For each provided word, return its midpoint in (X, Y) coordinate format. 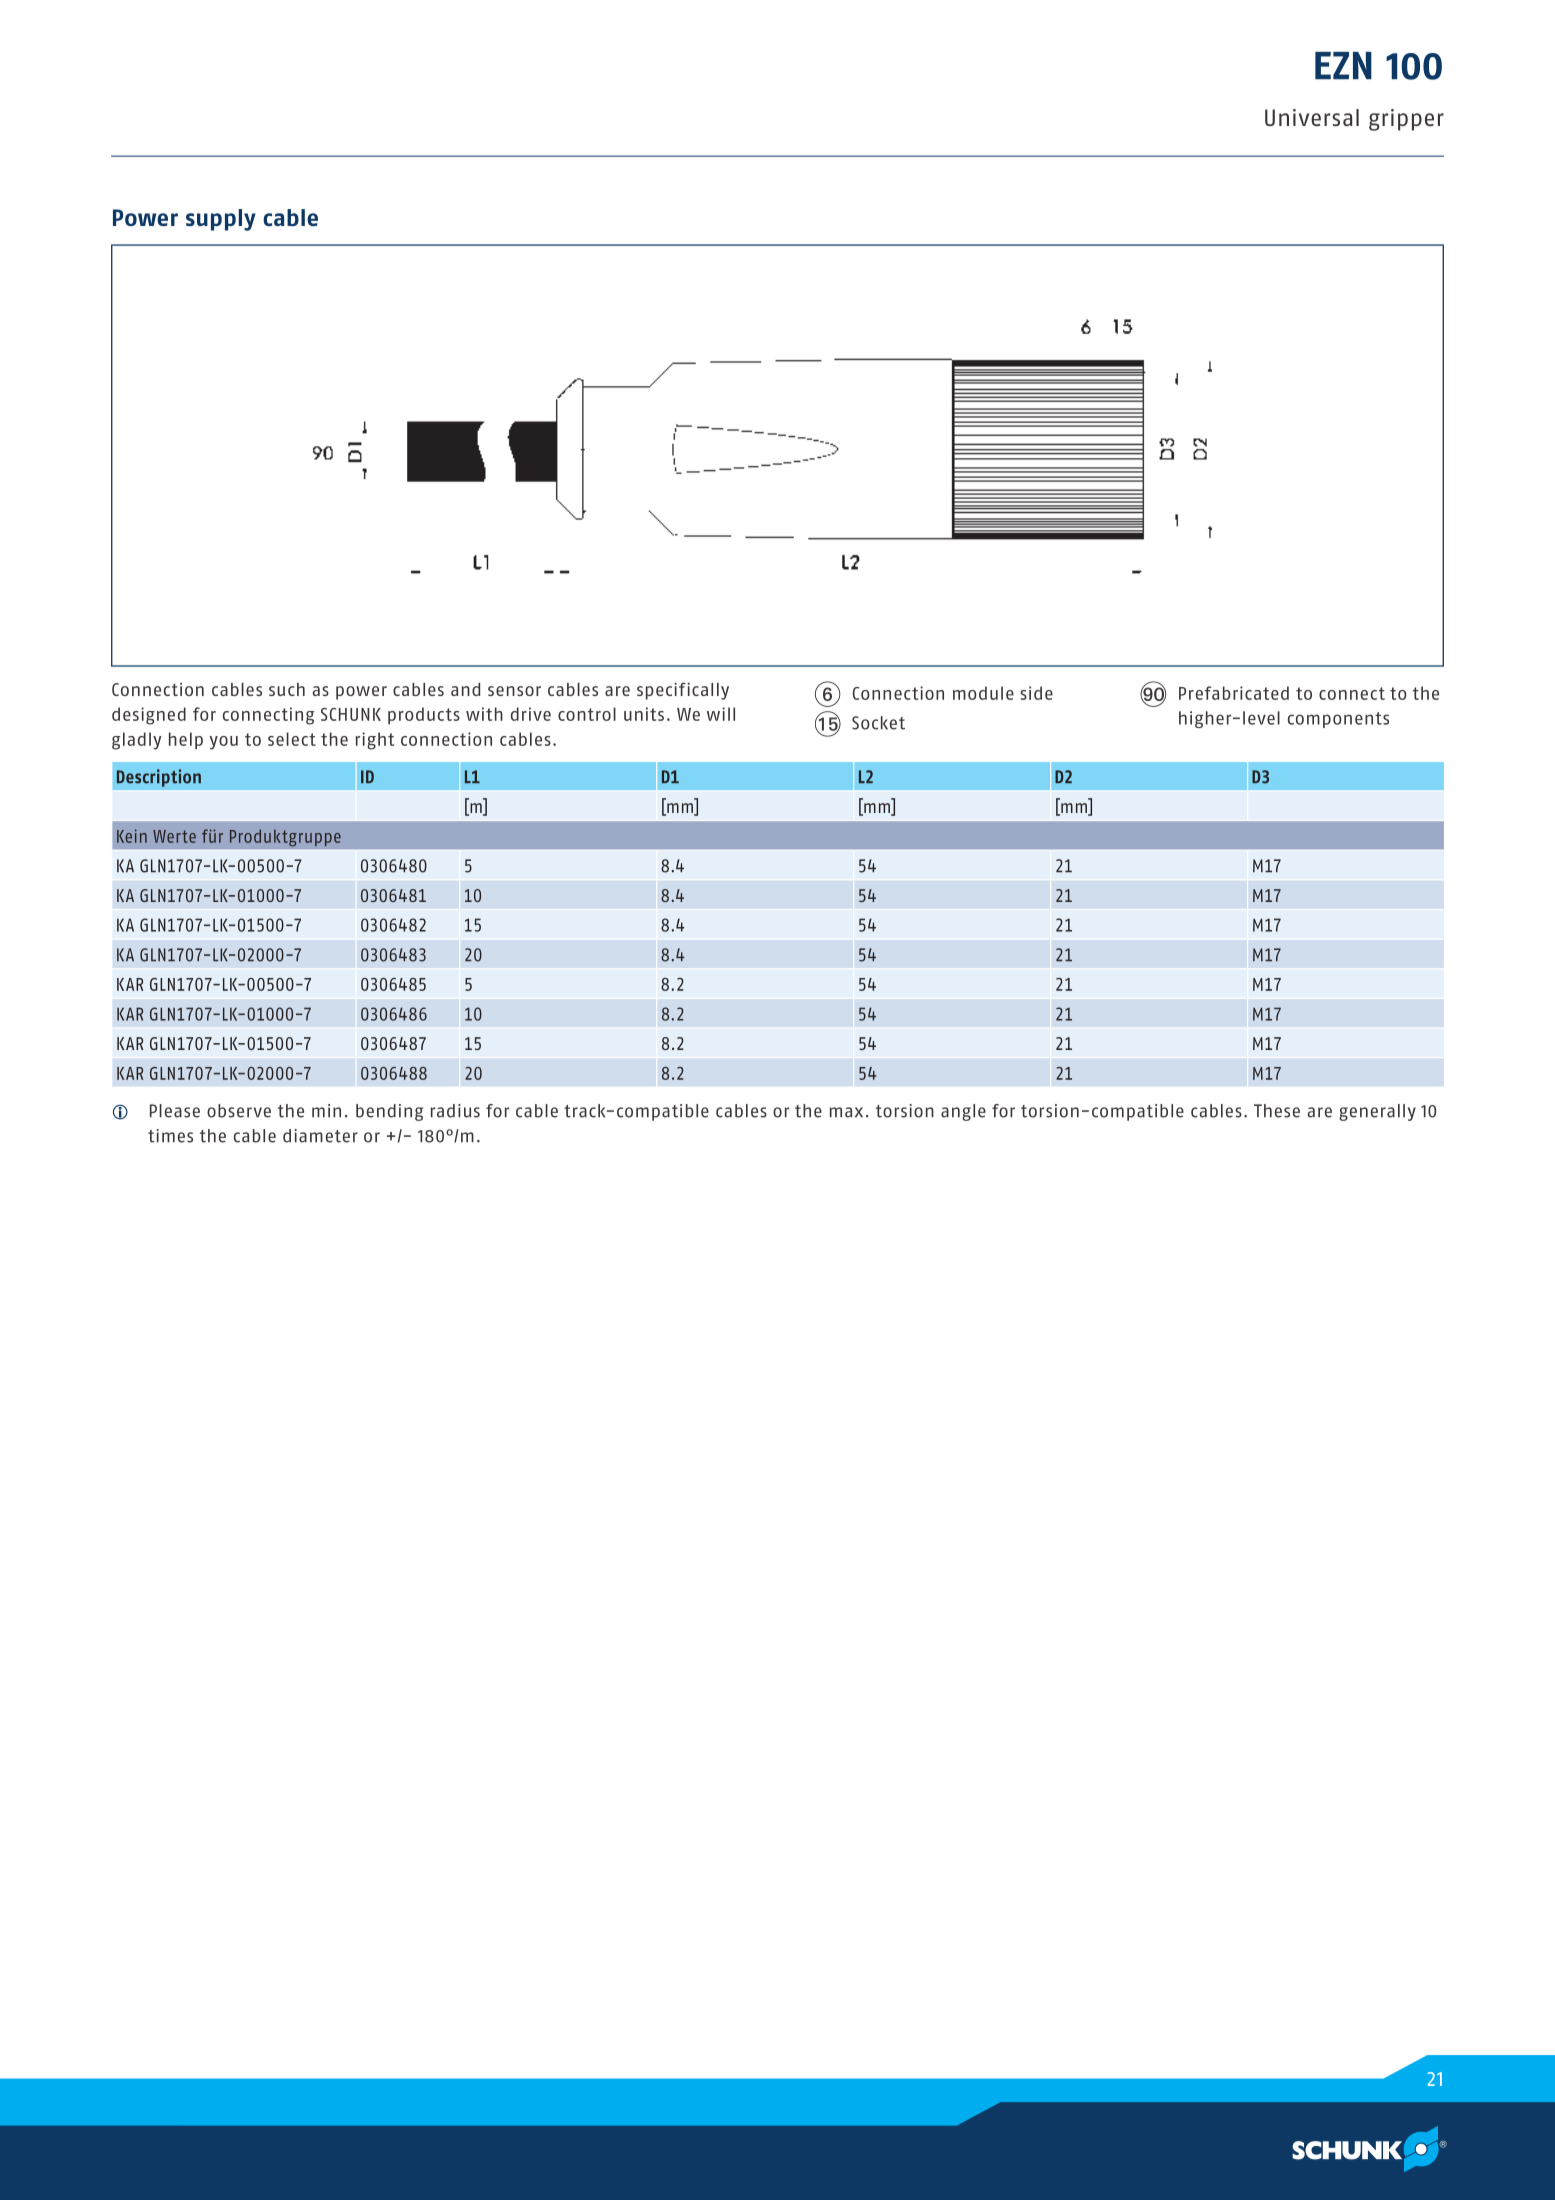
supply (221, 220)
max (846, 1112)
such (287, 689)
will (721, 714)
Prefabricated (1234, 693)
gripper (1406, 120)
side (1036, 693)
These (1277, 1111)
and (465, 689)
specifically (683, 691)
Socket (878, 723)
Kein (132, 836)
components (1338, 720)
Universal (1312, 117)
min (326, 1111)
